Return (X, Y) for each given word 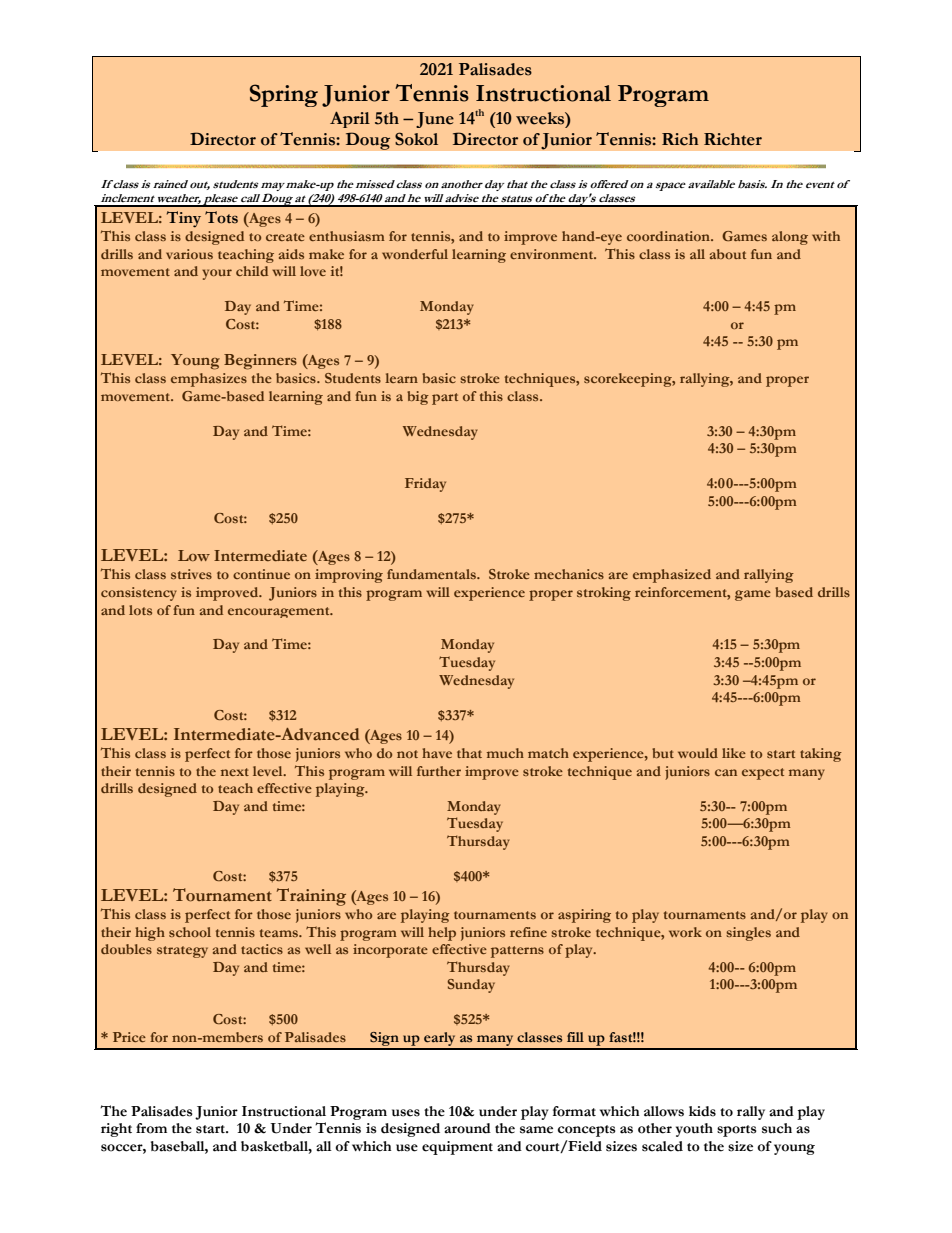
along (790, 238)
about (728, 254)
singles (748, 934)
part (445, 399)
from (151, 1128)
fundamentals (432, 574)
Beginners (260, 362)
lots (140, 610)
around (467, 1128)
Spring (284, 95)
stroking (604, 594)
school (190, 932)
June (435, 120)
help (442, 934)
